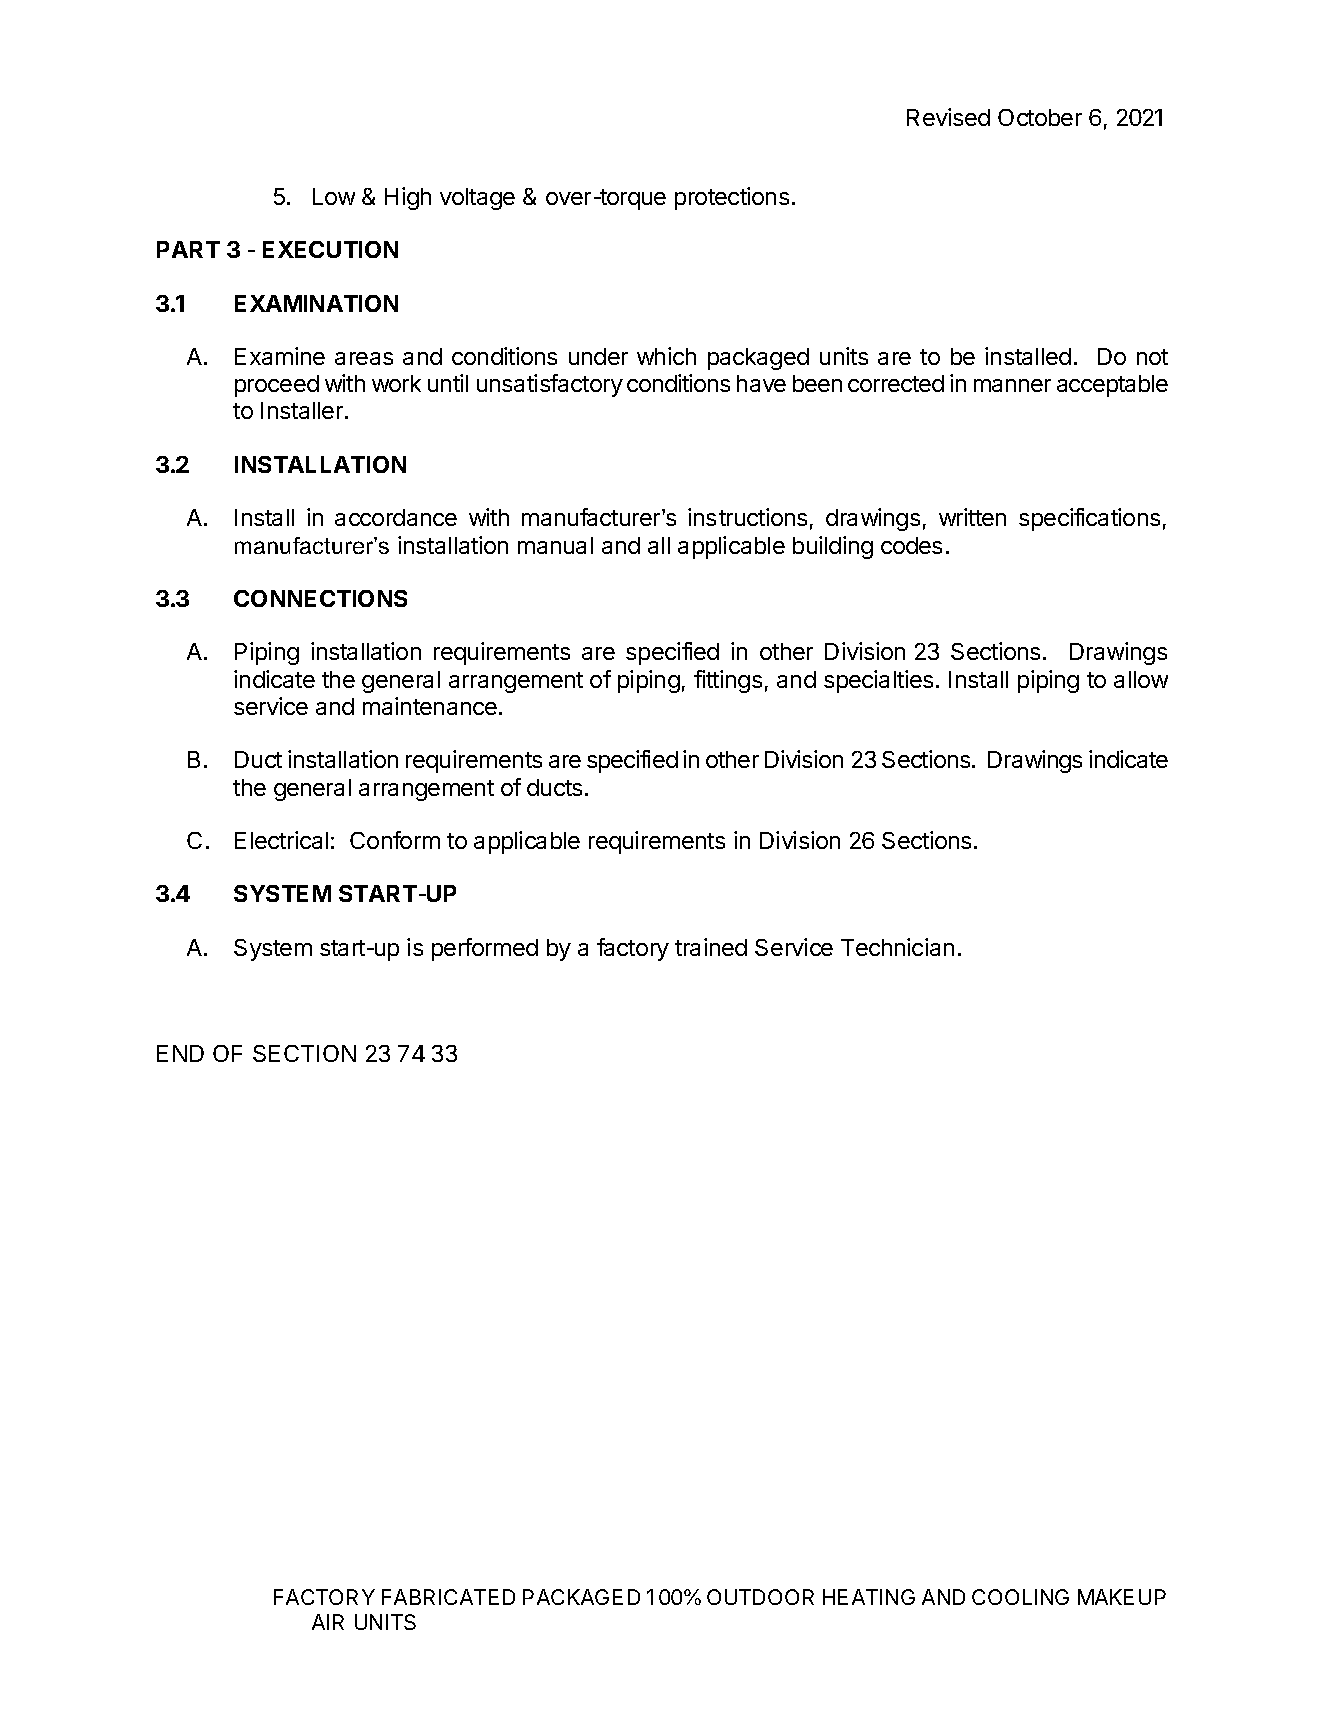 This screenshot has height=1713, width=1324. Describe the element at coordinates (330, 249) in the screenshot. I see `EXECUTION` at that location.
